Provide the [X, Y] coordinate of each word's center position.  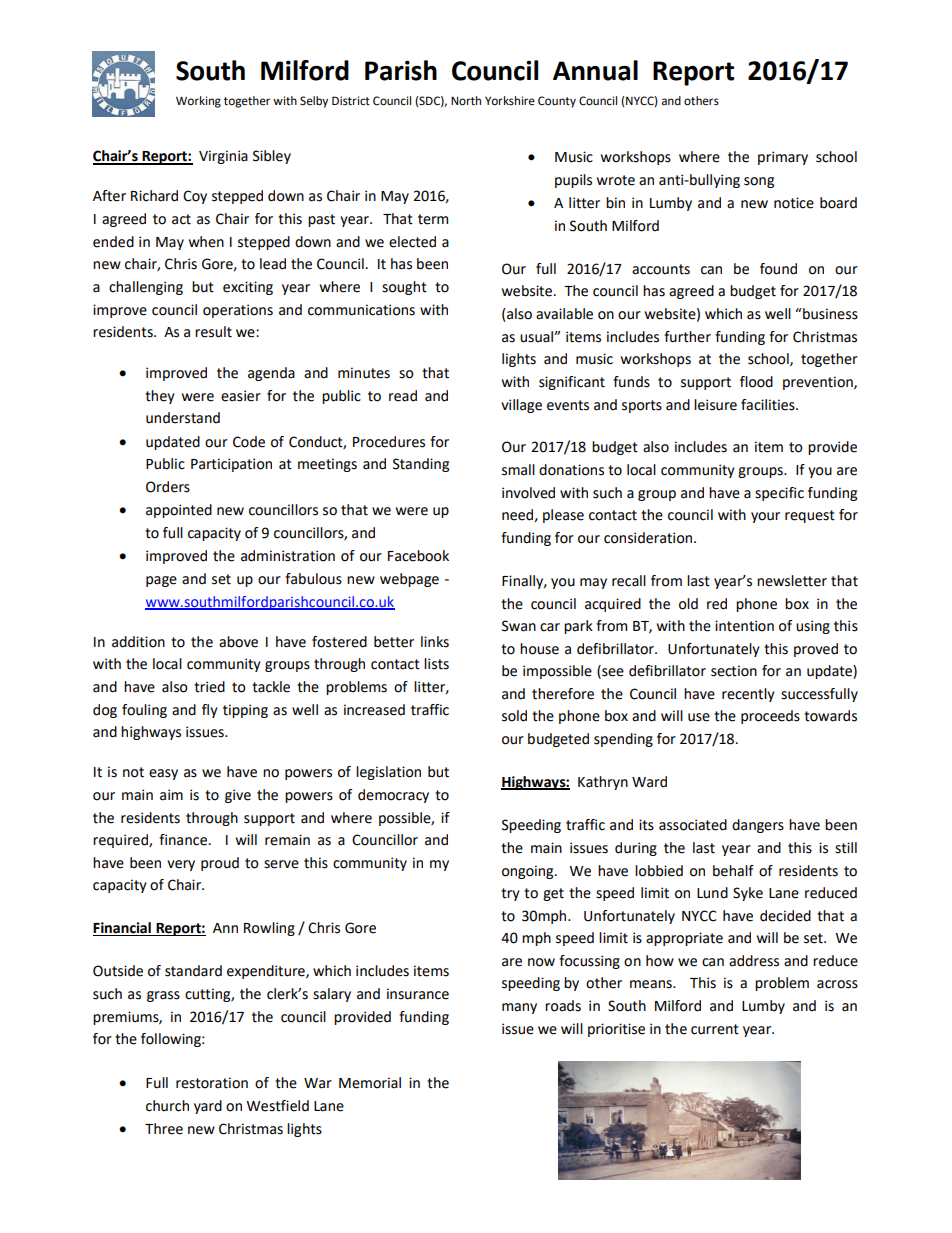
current [715, 1029]
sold [514, 716]
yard [208, 1107]
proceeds [770, 717]
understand [183, 418]
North [466, 101]
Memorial [370, 1083]
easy [163, 774]
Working [198, 102]
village [521, 406]
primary [783, 158]
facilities [769, 405]
